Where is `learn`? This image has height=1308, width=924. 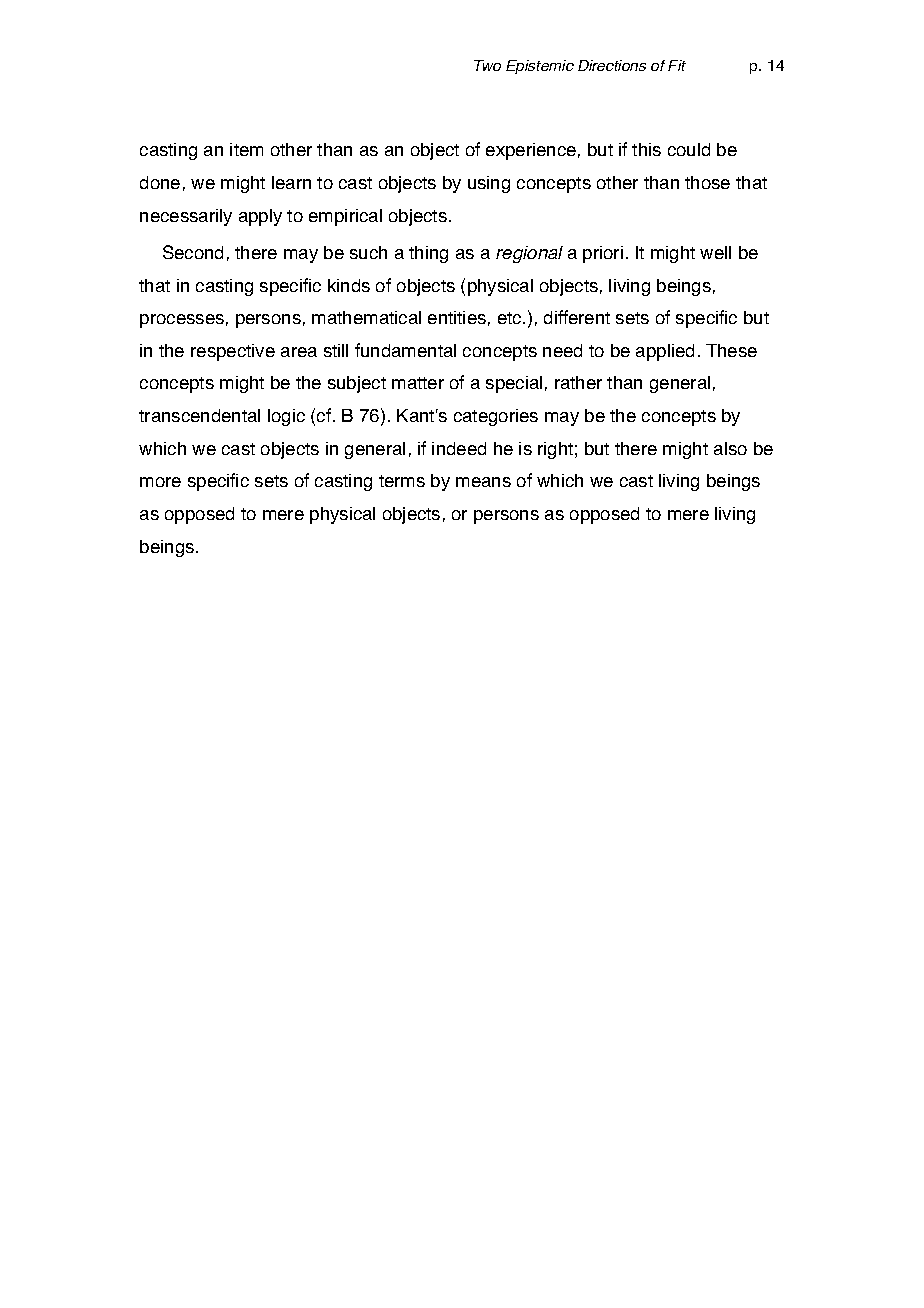 learn is located at coordinates (291, 182).
